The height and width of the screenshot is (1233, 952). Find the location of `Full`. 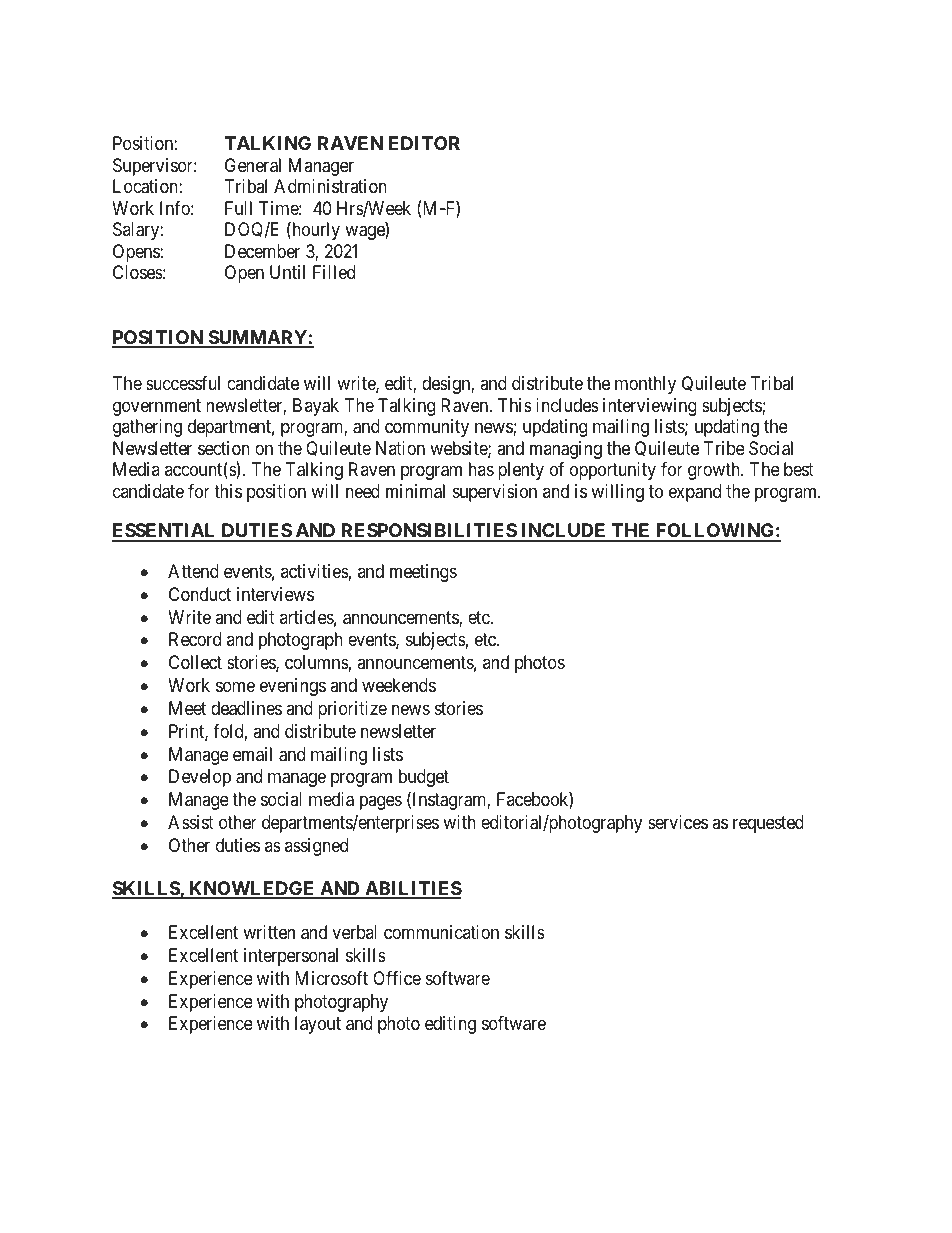

Full is located at coordinates (238, 208).
